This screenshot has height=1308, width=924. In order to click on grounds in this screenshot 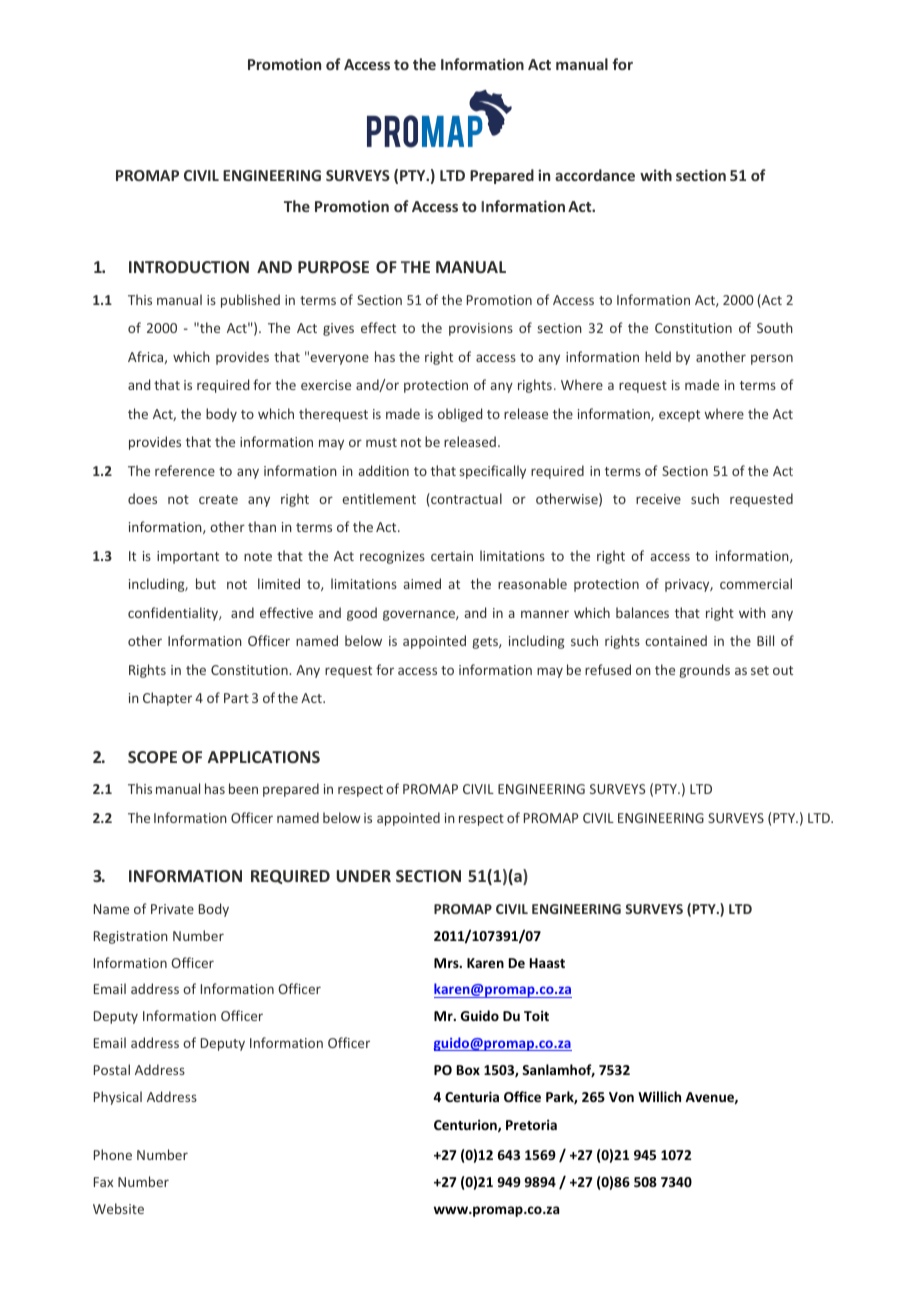, I will do `click(704, 671)`.
